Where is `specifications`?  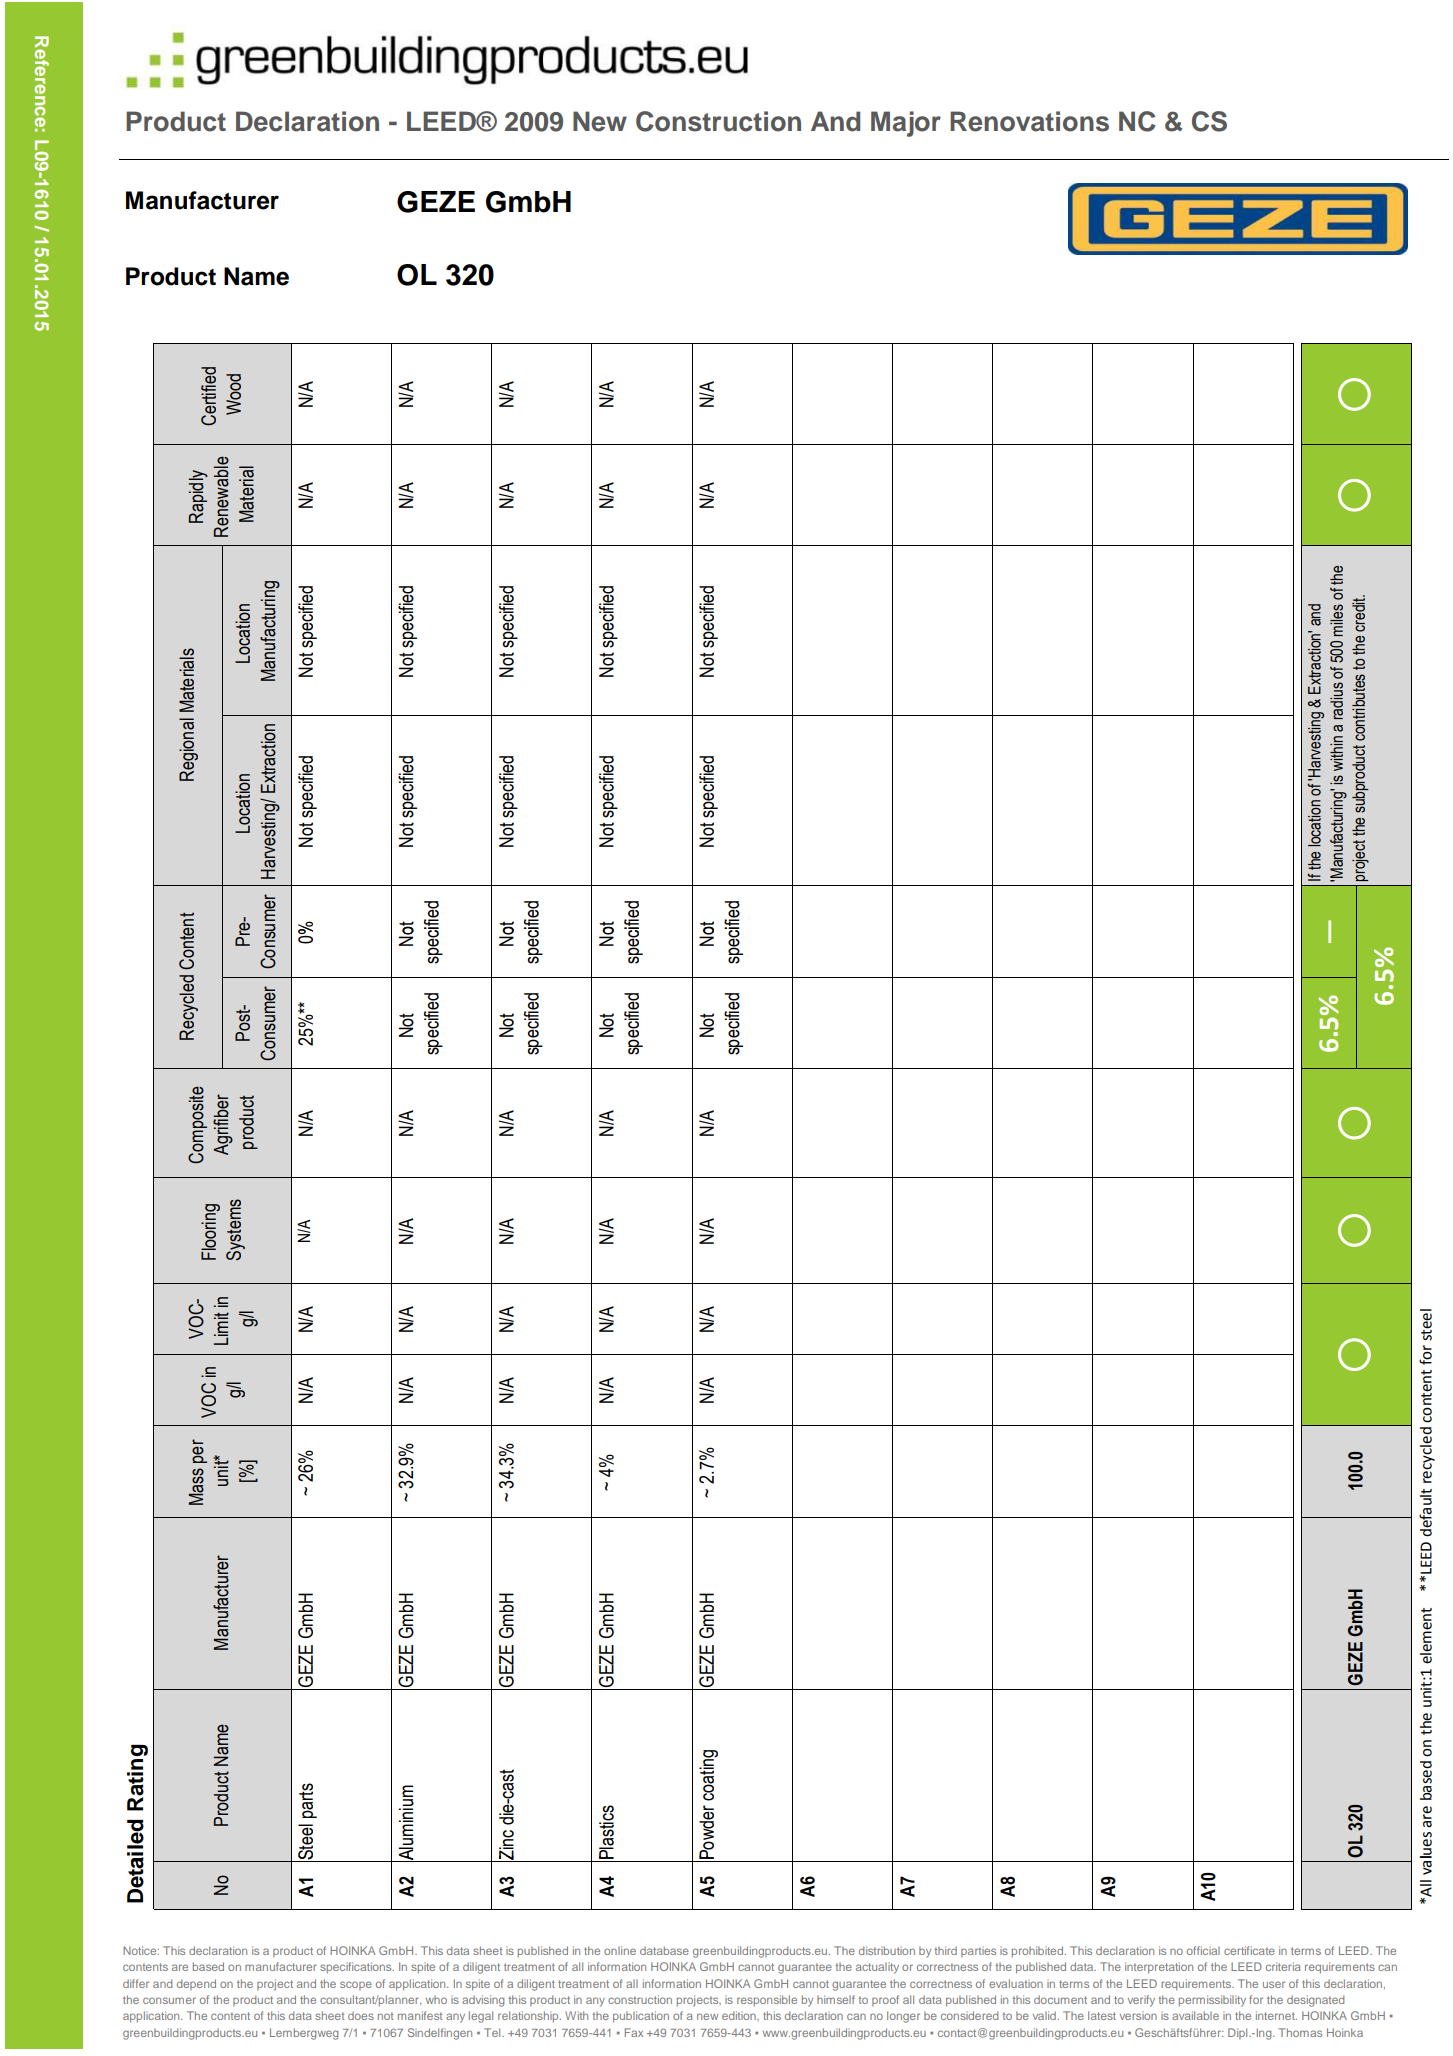 specifications is located at coordinates (357, 1967).
